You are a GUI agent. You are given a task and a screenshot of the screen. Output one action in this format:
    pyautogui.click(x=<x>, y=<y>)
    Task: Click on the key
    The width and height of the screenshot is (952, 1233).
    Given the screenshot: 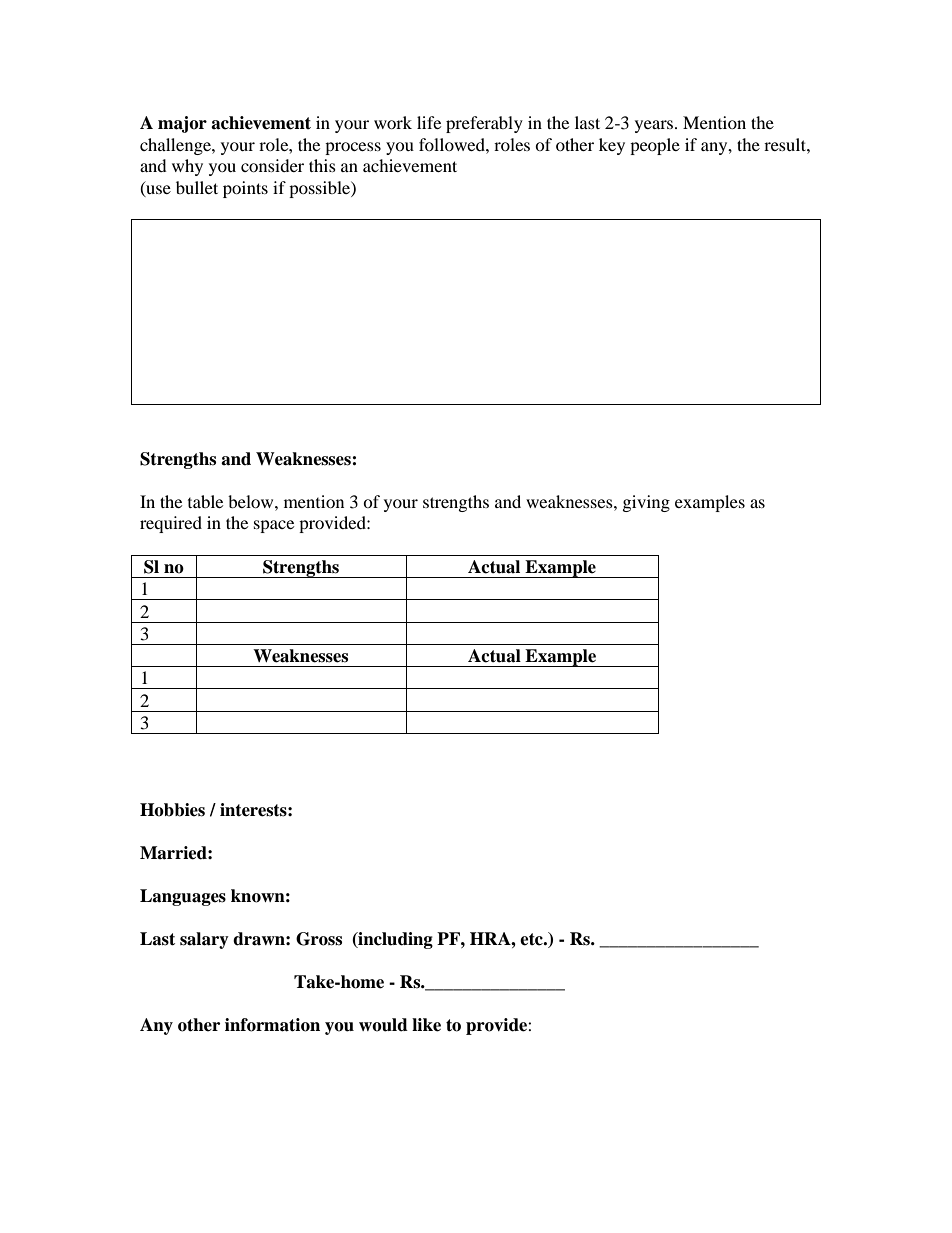 What is the action you would take?
    pyautogui.click(x=612, y=146)
